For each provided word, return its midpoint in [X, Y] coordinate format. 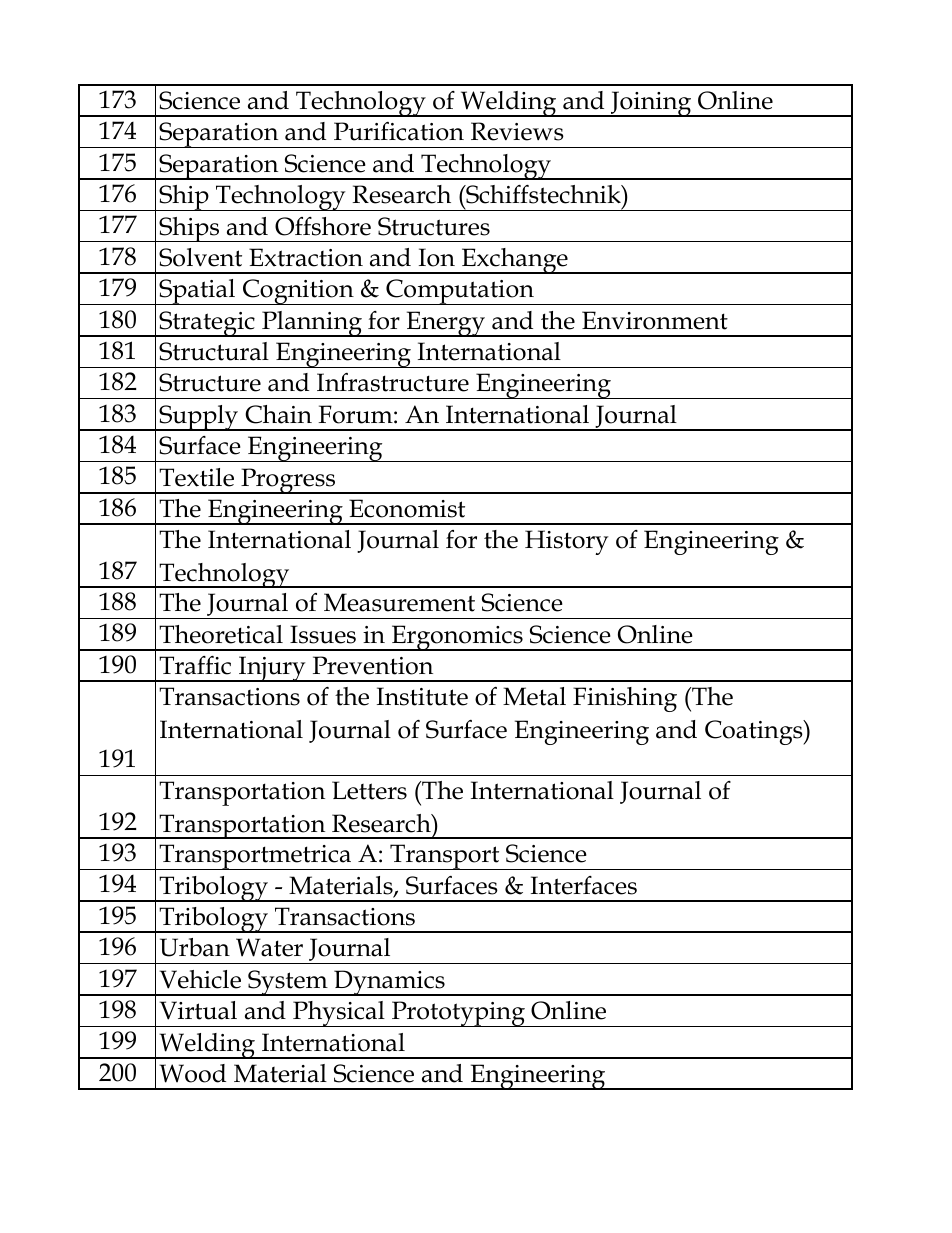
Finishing [625, 699]
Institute [422, 696]
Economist [407, 508]
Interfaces [584, 885]
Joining [651, 104]
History [567, 542]
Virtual [198, 1010]
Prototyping [458, 1014]
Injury [272, 669]
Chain [278, 414]
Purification [399, 131]
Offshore [323, 226]
